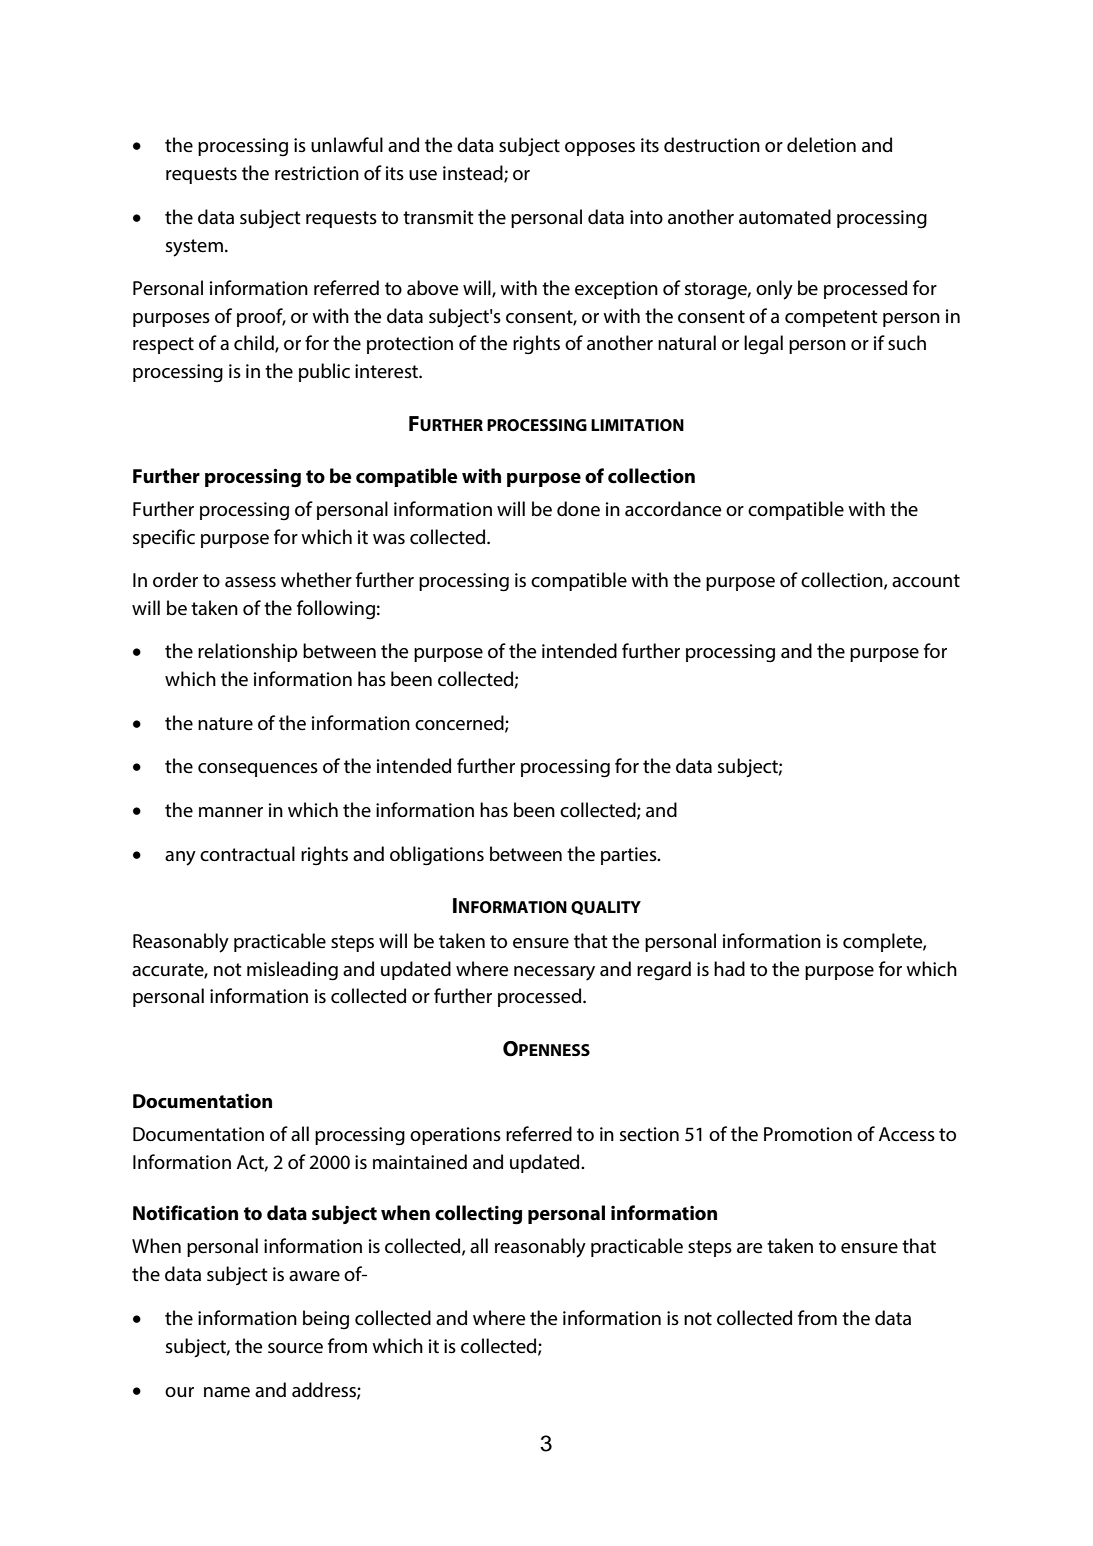 The width and height of the page is (1093, 1546). I want to click on Promotion, so click(808, 1134).
